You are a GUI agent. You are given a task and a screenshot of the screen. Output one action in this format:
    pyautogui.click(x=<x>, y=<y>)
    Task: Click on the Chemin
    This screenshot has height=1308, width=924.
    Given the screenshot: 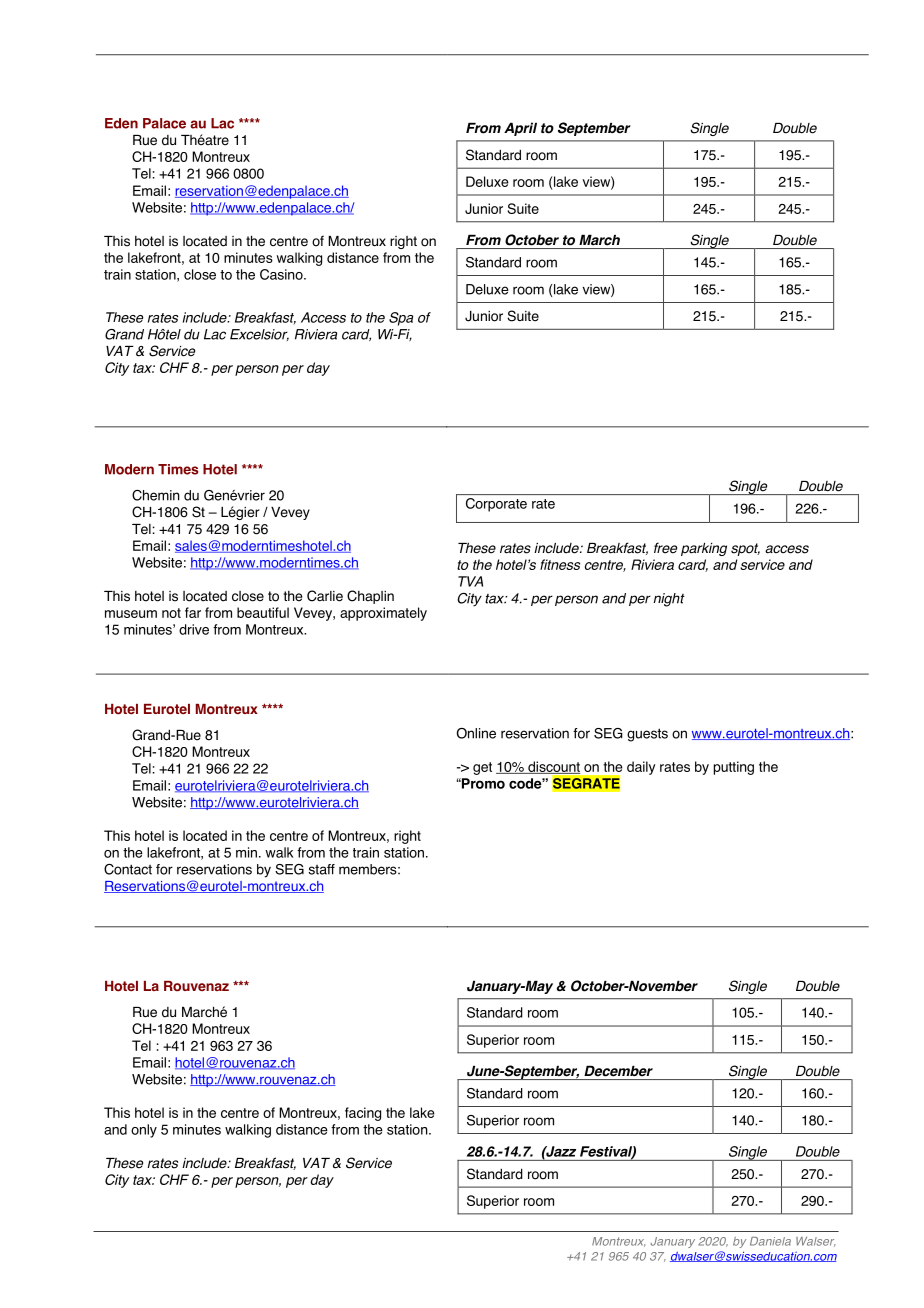 What is the action you would take?
    pyautogui.click(x=156, y=495)
